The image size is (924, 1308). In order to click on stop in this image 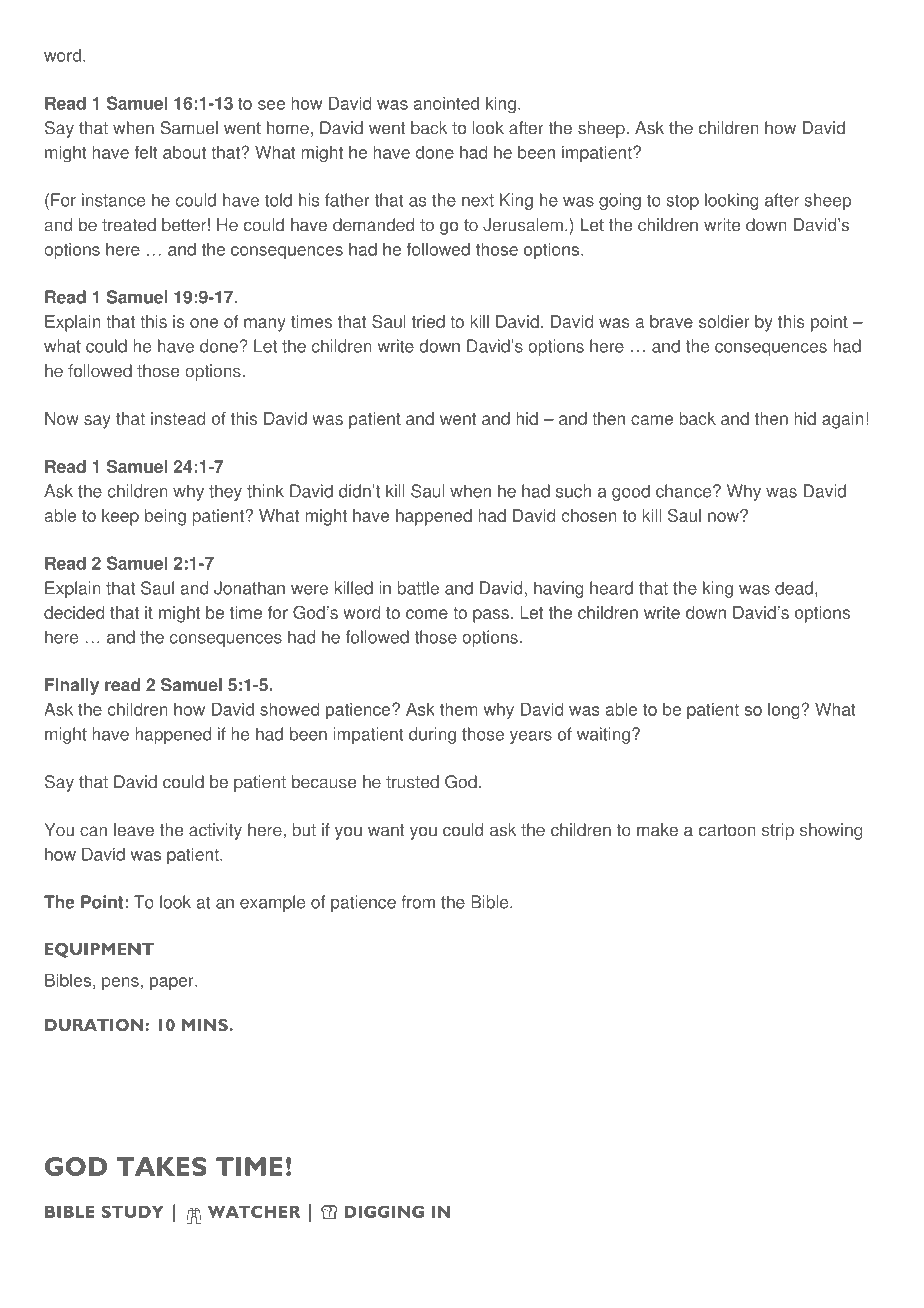, I will do `click(683, 202)`.
